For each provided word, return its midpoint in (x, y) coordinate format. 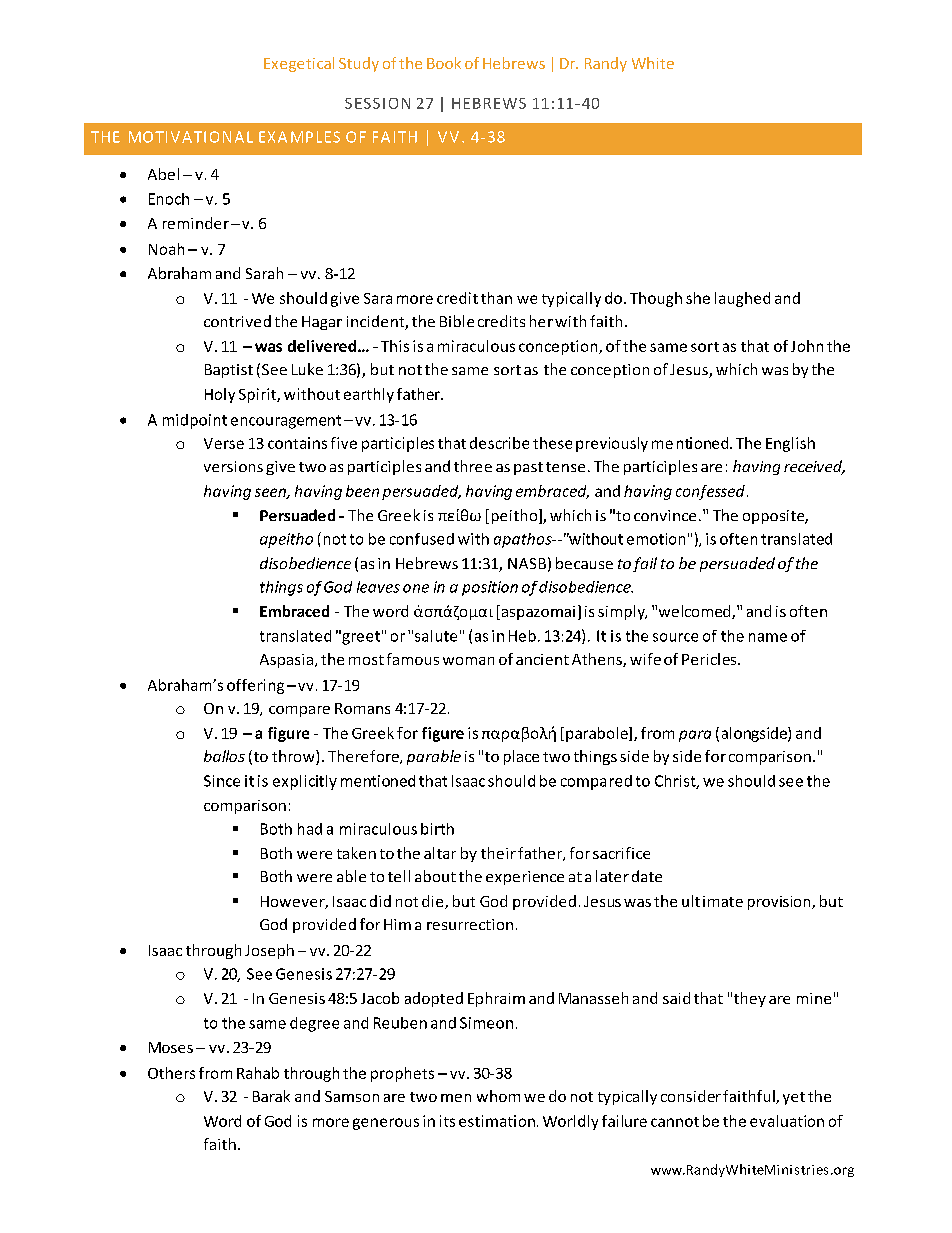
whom (498, 1096)
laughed (742, 299)
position (490, 588)
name (768, 637)
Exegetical (299, 64)
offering (255, 686)
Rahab (258, 1073)
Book (444, 63)
